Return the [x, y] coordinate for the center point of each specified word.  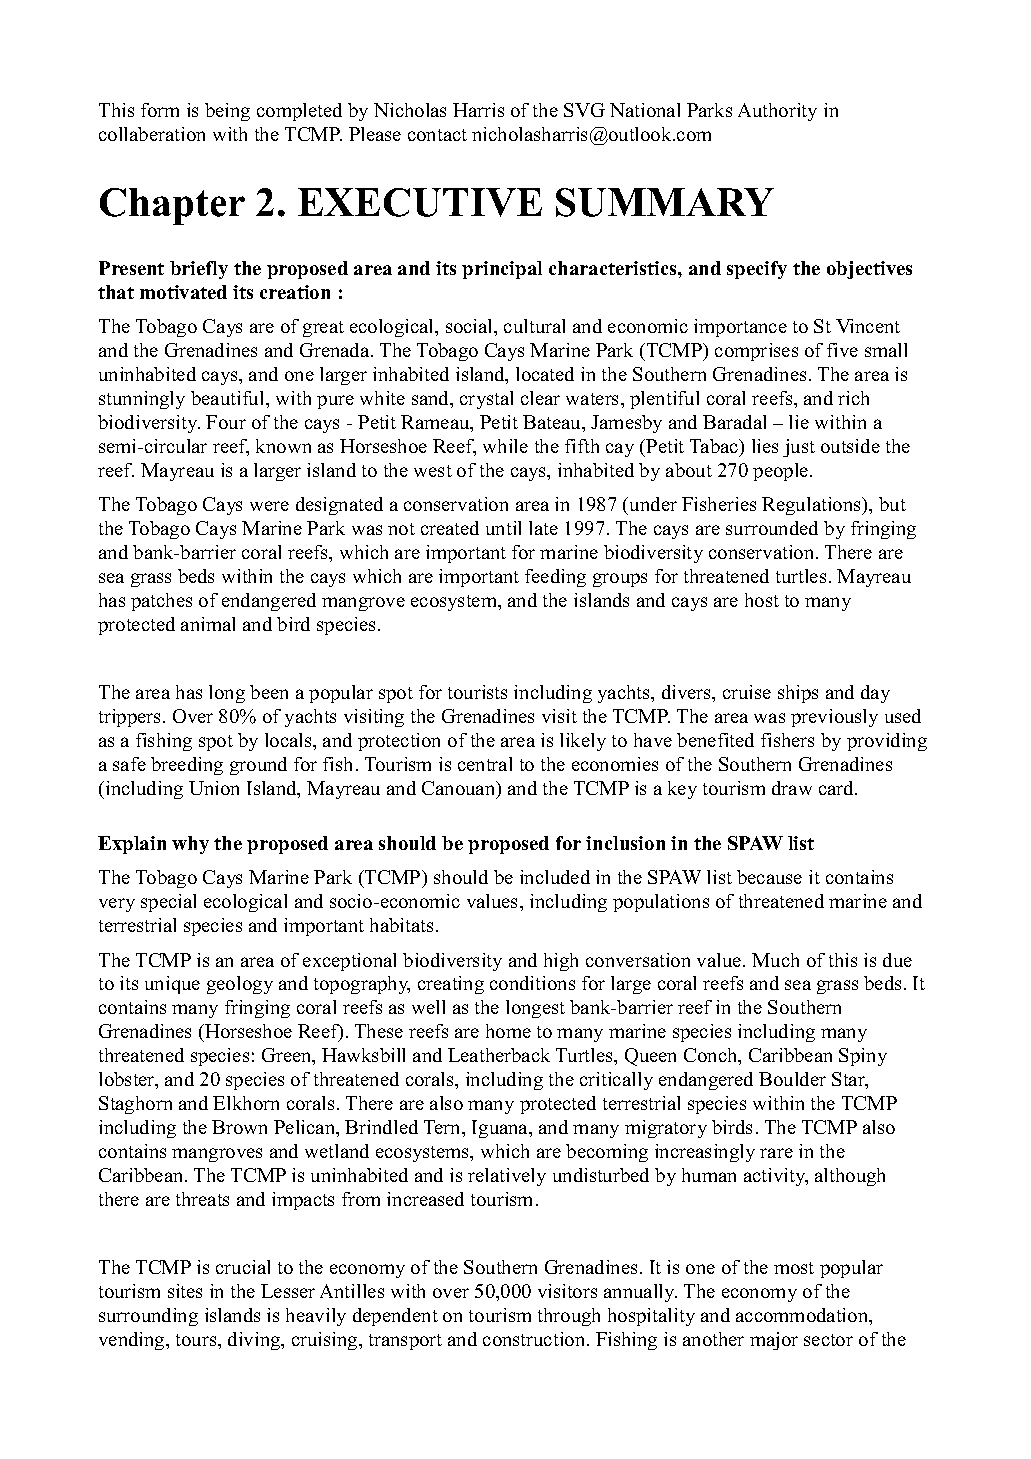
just [799, 448]
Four [226, 422]
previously [834, 718]
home [508, 1031]
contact [437, 135]
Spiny [863, 1057]
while [505, 446]
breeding [187, 766]
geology [240, 985]
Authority [777, 112]
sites [185, 1291]
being [227, 112]
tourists [477, 692]
